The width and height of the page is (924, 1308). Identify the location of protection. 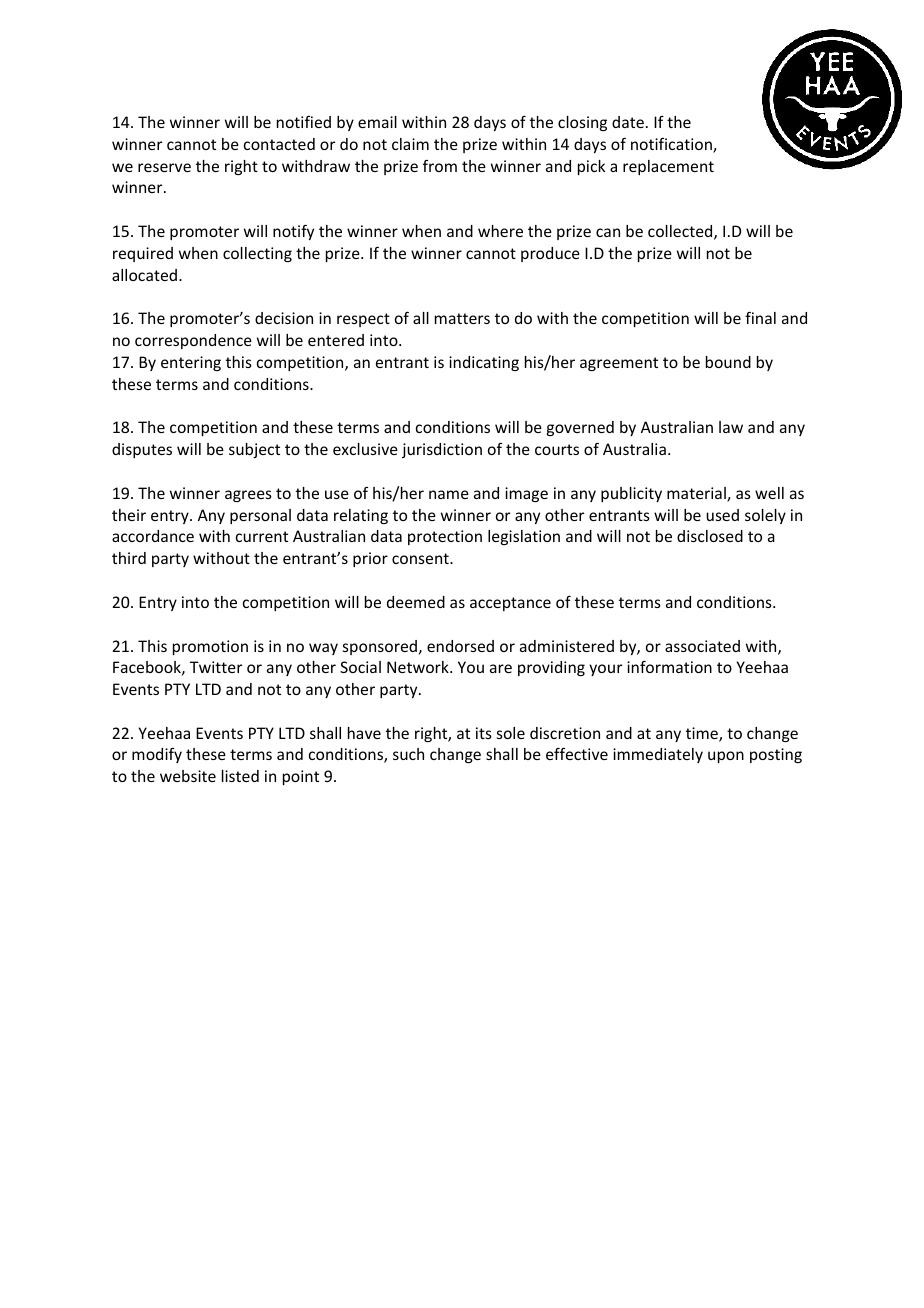
(445, 537).
